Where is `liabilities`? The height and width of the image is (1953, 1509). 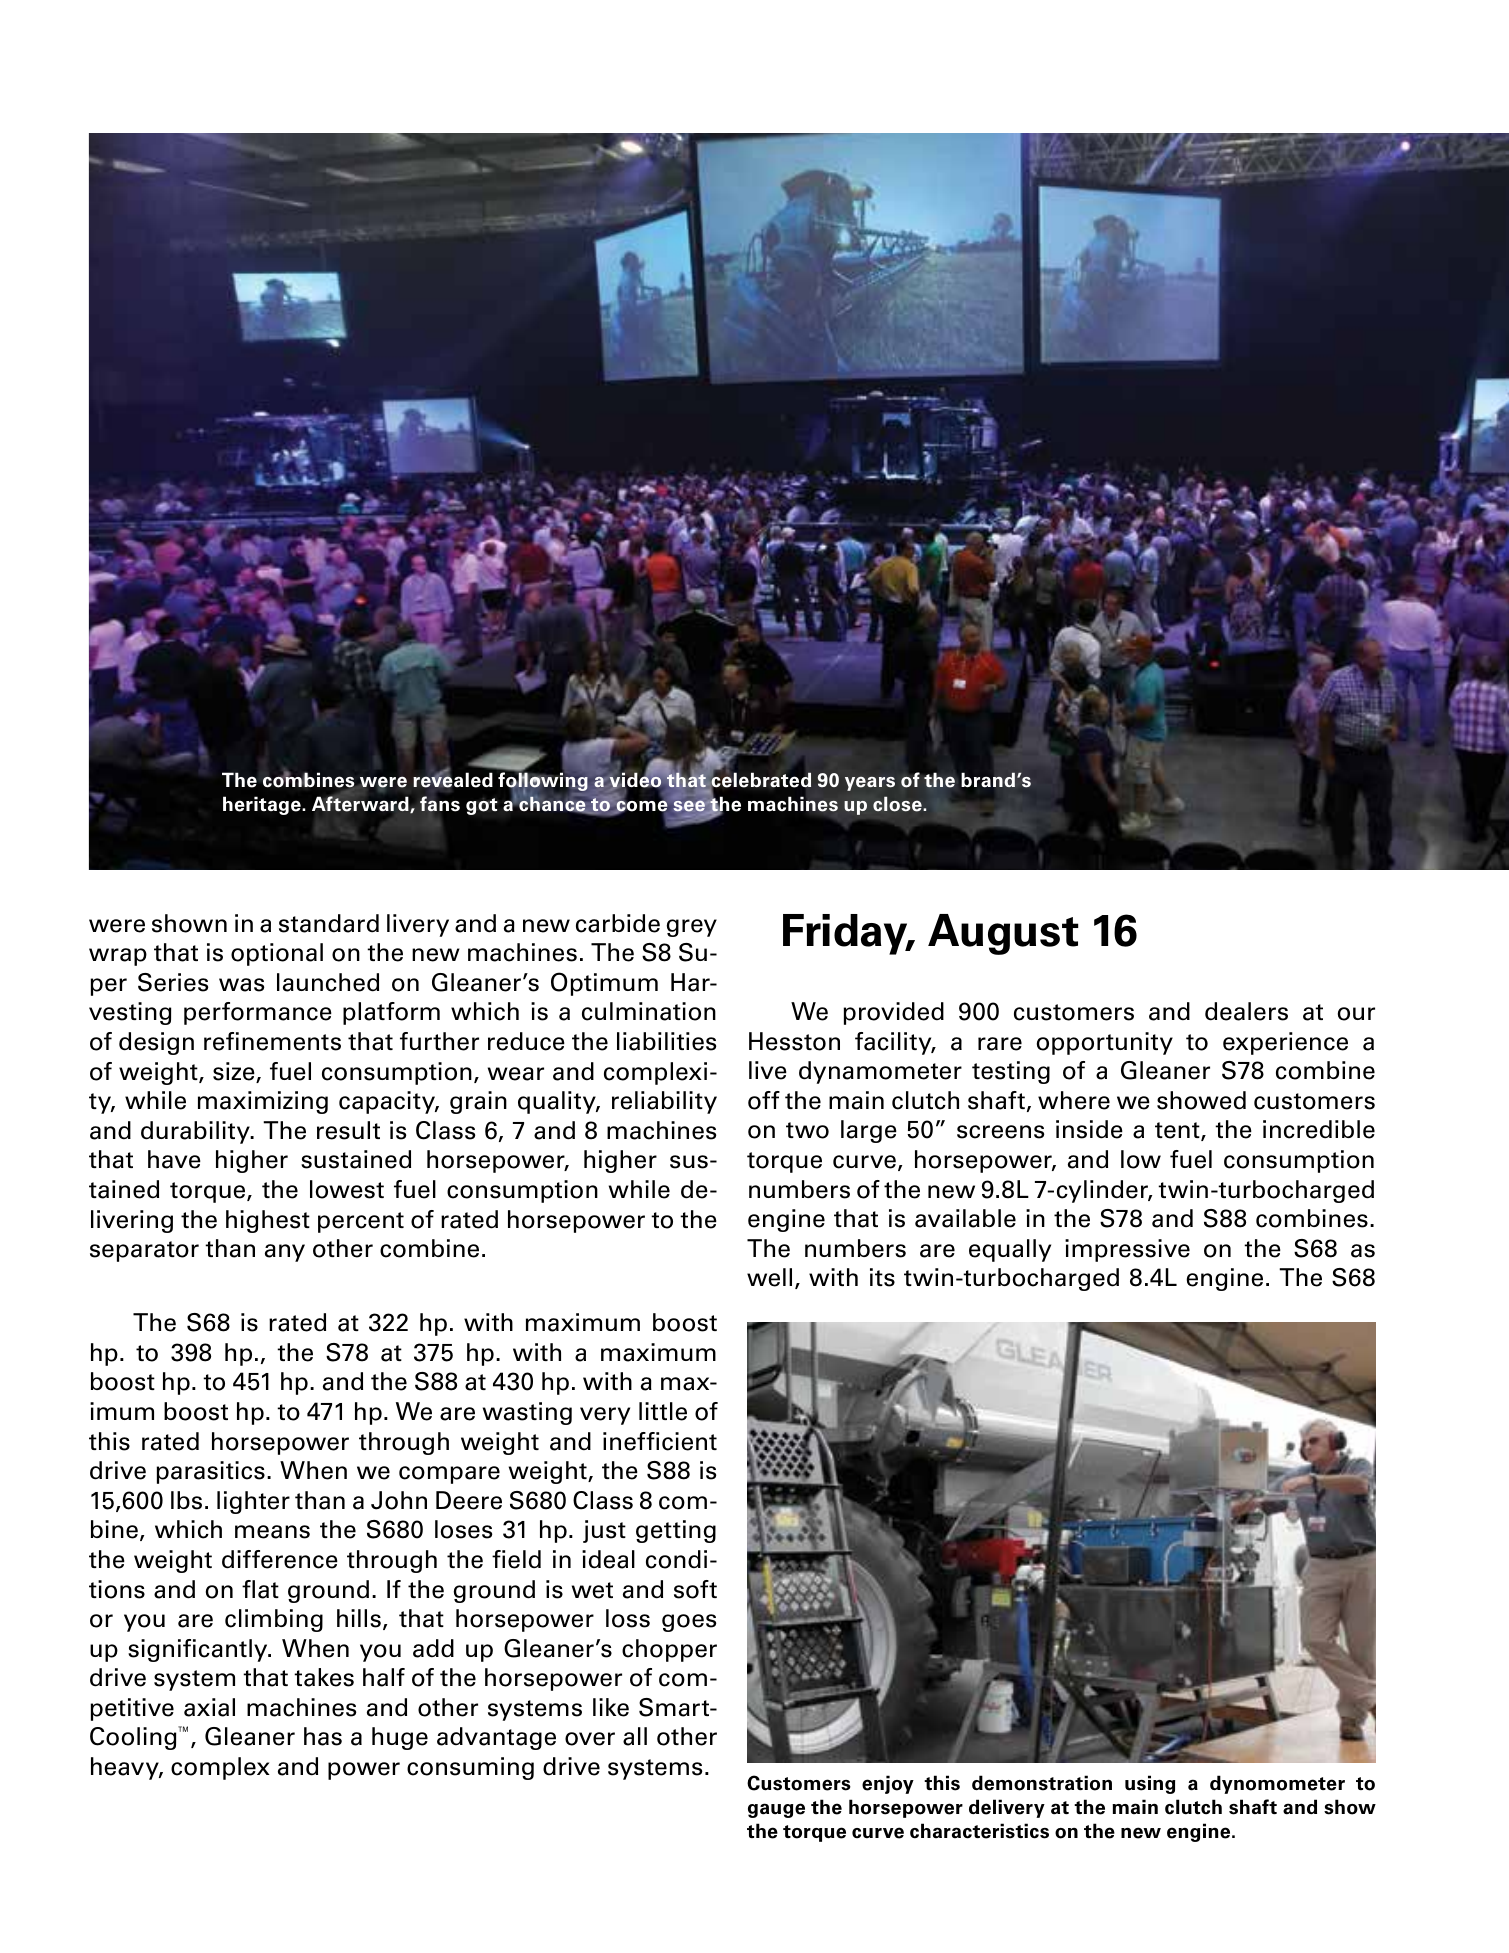 liabilities is located at coordinates (666, 1041).
